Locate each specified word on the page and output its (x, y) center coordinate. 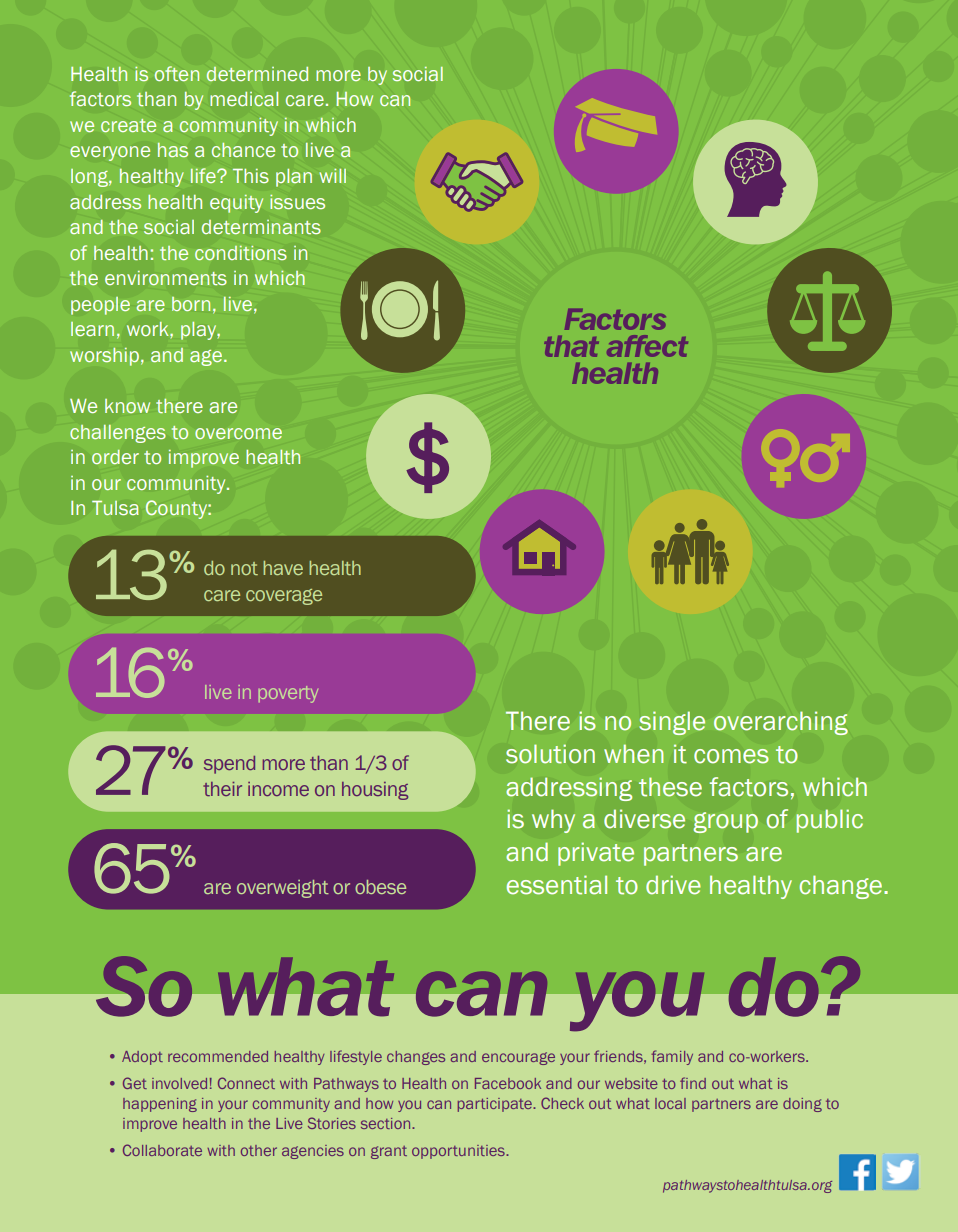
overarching (781, 723)
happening (160, 1105)
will (332, 175)
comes (731, 756)
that (571, 346)
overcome (238, 433)
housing (375, 791)
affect (647, 346)
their (222, 789)
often (177, 73)
